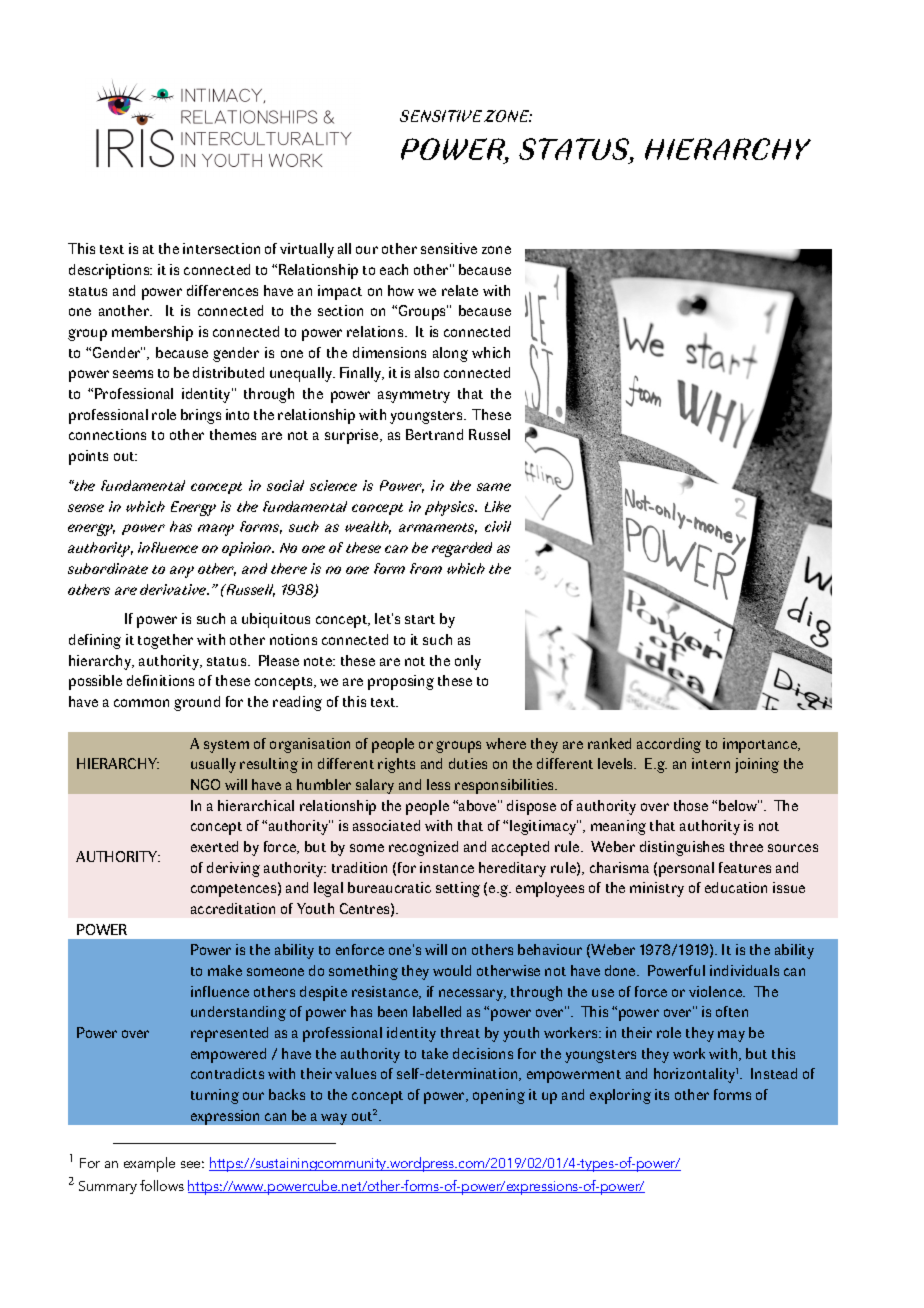  Describe the element at coordinates (450, 354) in the document. I see `along` at that location.
